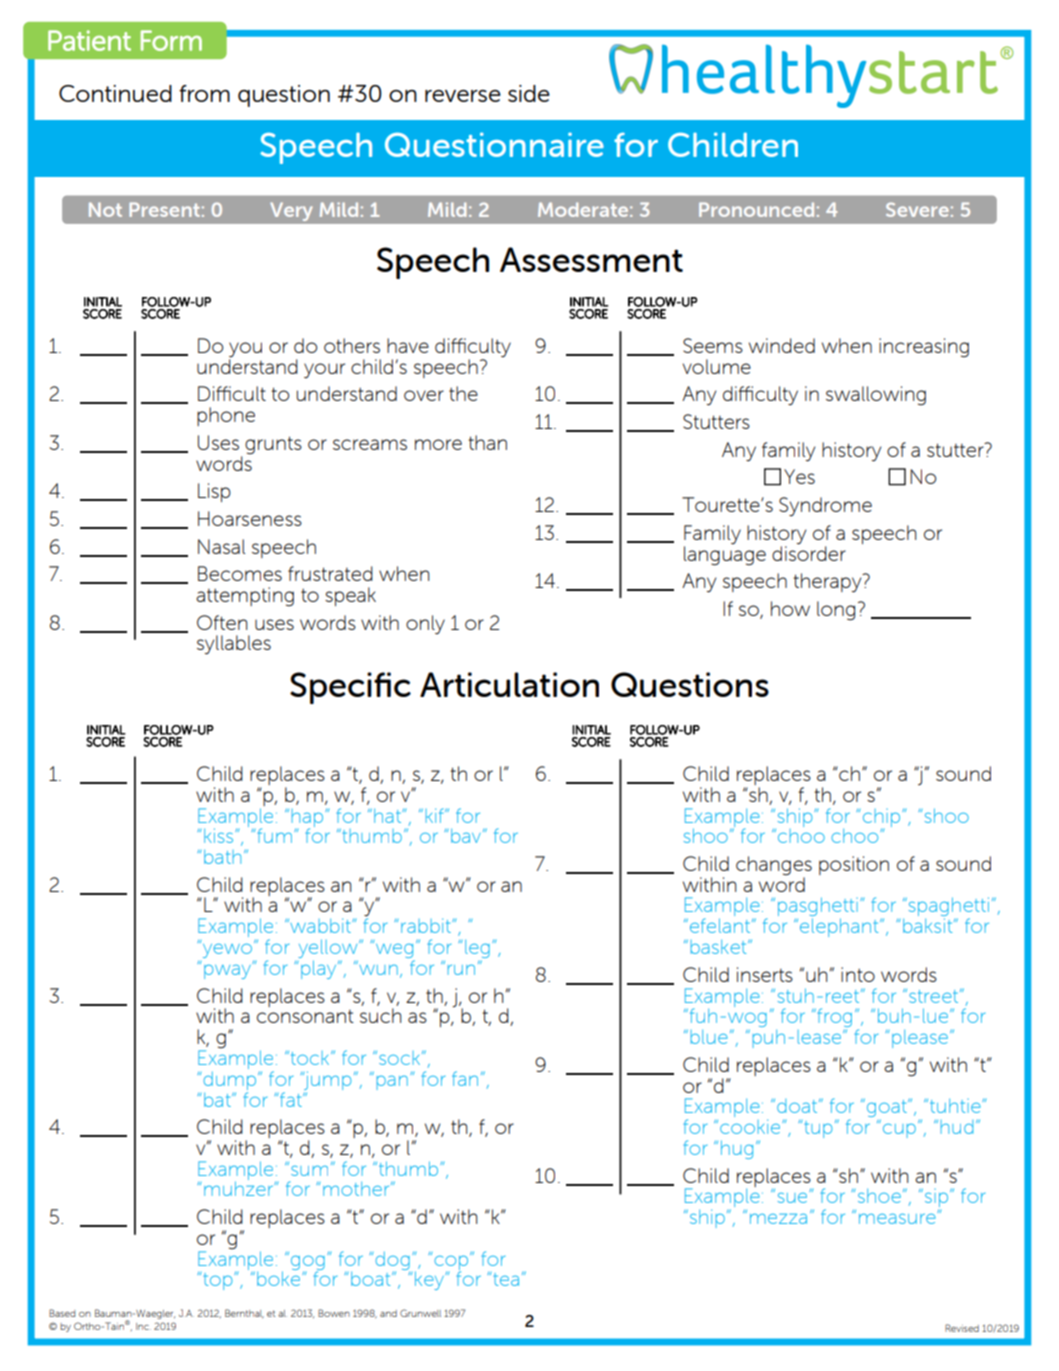  Describe the element at coordinates (917, 209) in the screenshot. I see `Severe` at that location.
